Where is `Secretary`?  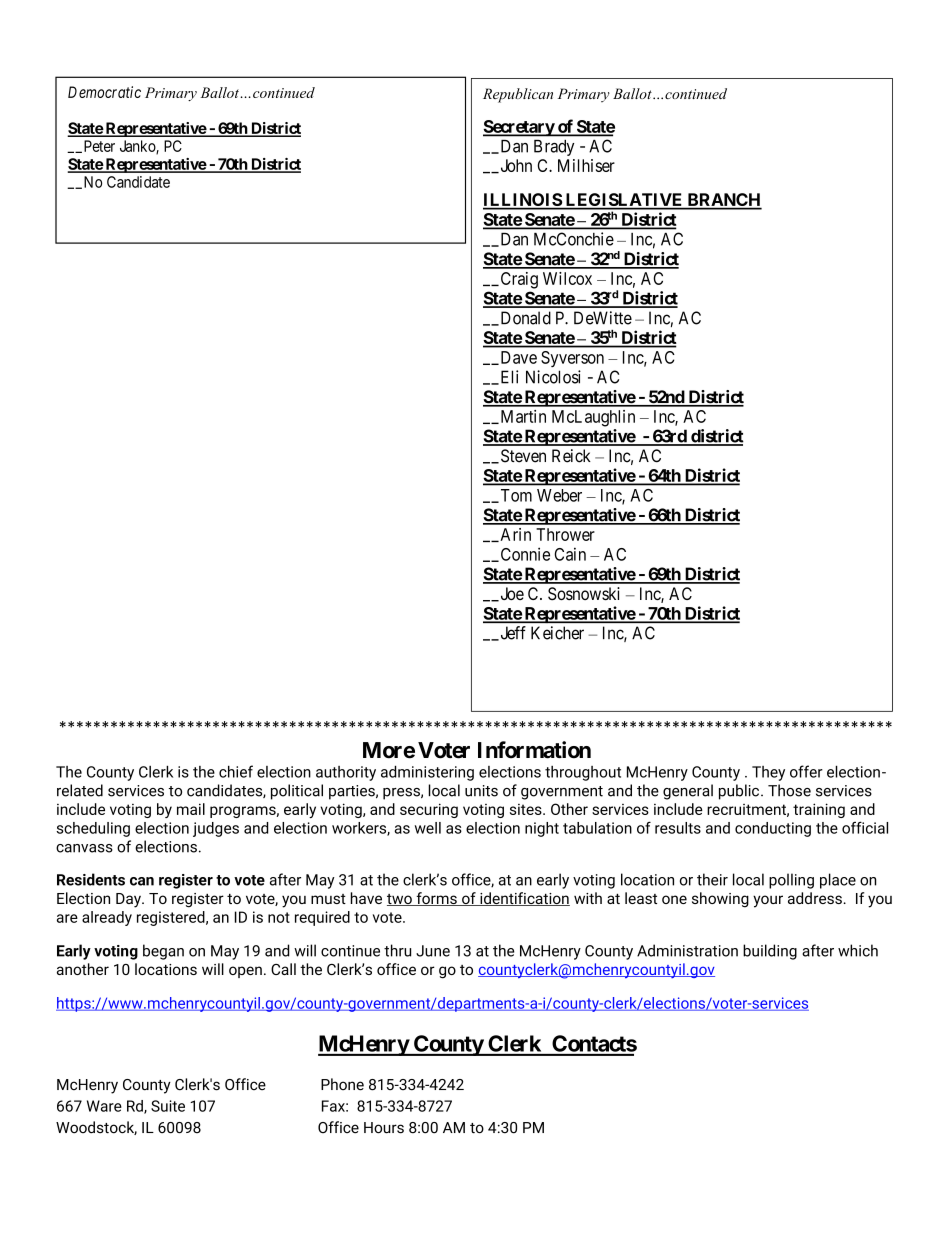
Secretary is located at coordinates (519, 128).
